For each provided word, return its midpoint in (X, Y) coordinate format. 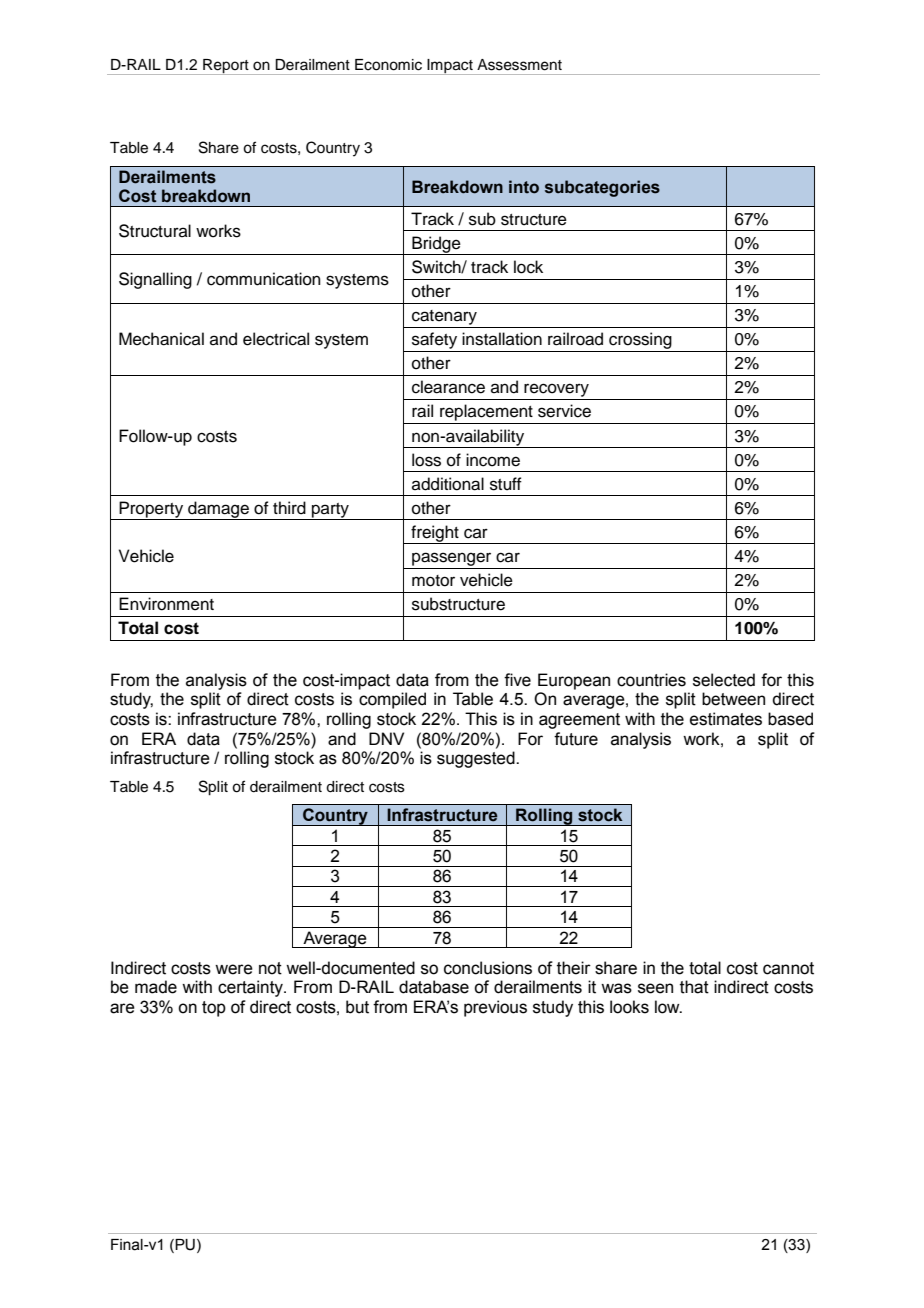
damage (218, 510)
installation (502, 339)
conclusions (488, 968)
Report (226, 67)
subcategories (602, 188)
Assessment (519, 65)
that (694, 987)
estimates (726, 719)
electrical (276, 339)
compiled (392, 700)
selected (724, 680)
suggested (477, 759)
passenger (451, 559)
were (234, 969)
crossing (640, 342)
